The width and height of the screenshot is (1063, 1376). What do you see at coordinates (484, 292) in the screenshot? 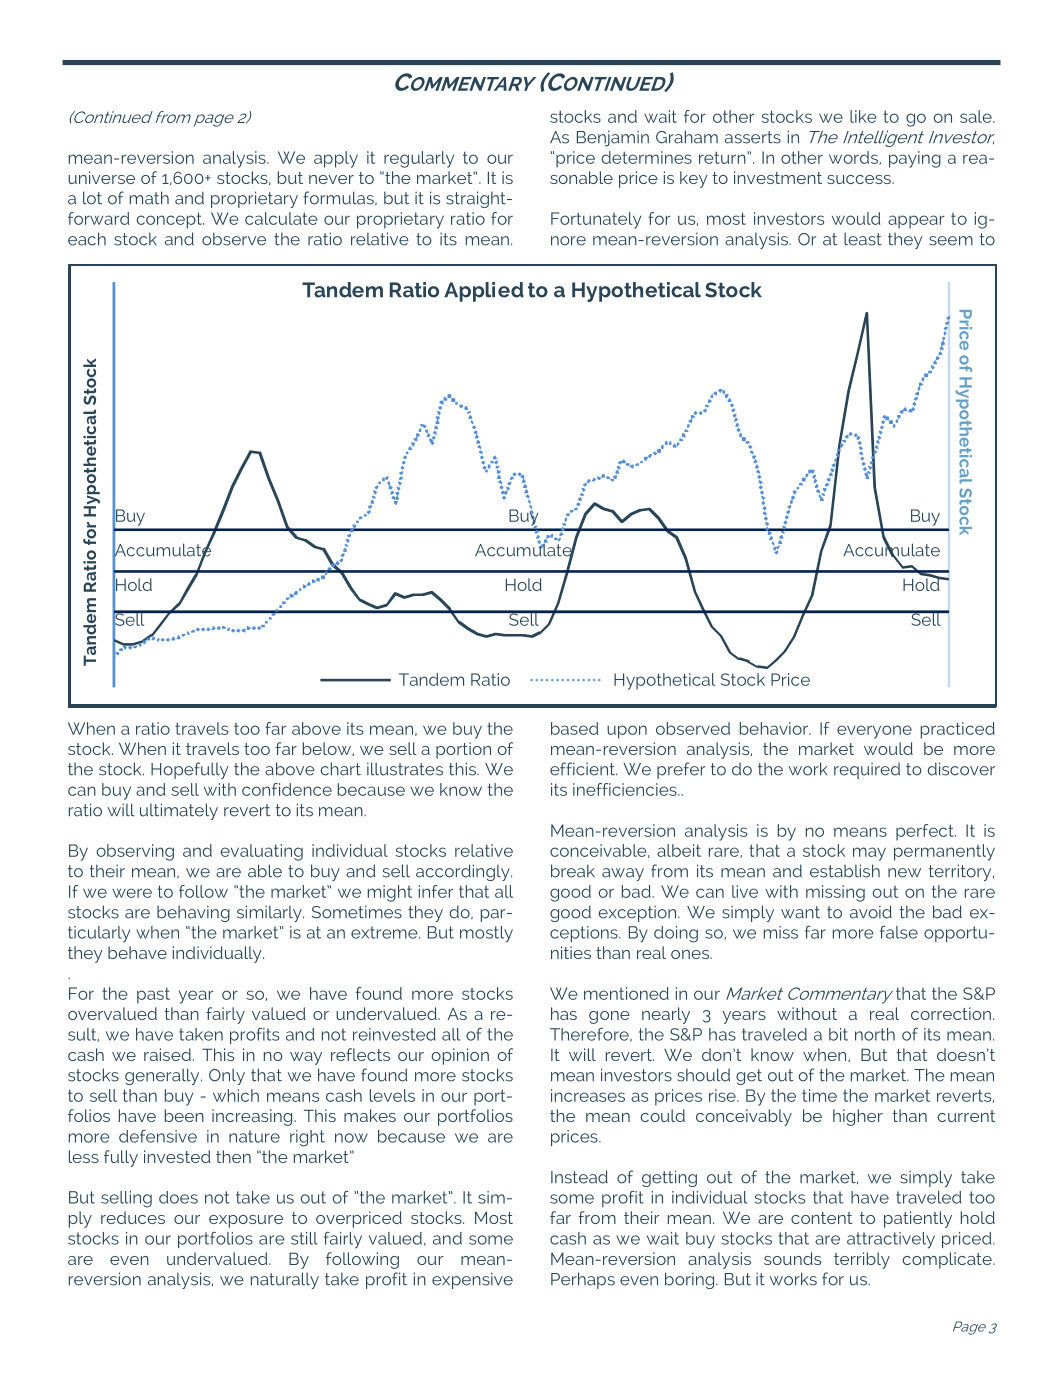
I see `Applied` at bounding box center [484, 292].
